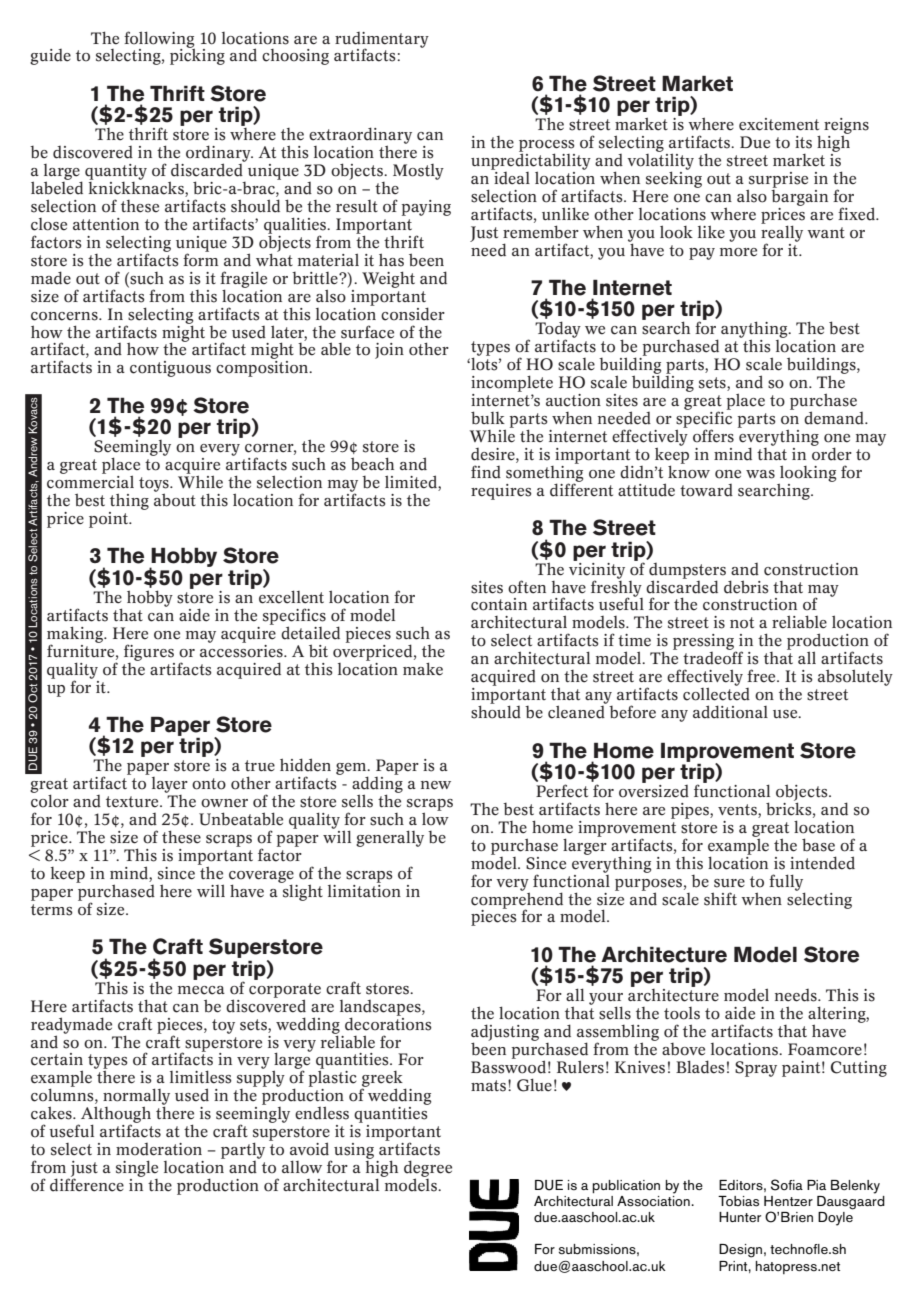  What do you see at coordinates (742, 623) in the image?
I see `not` at bounding box center [742, 623].
